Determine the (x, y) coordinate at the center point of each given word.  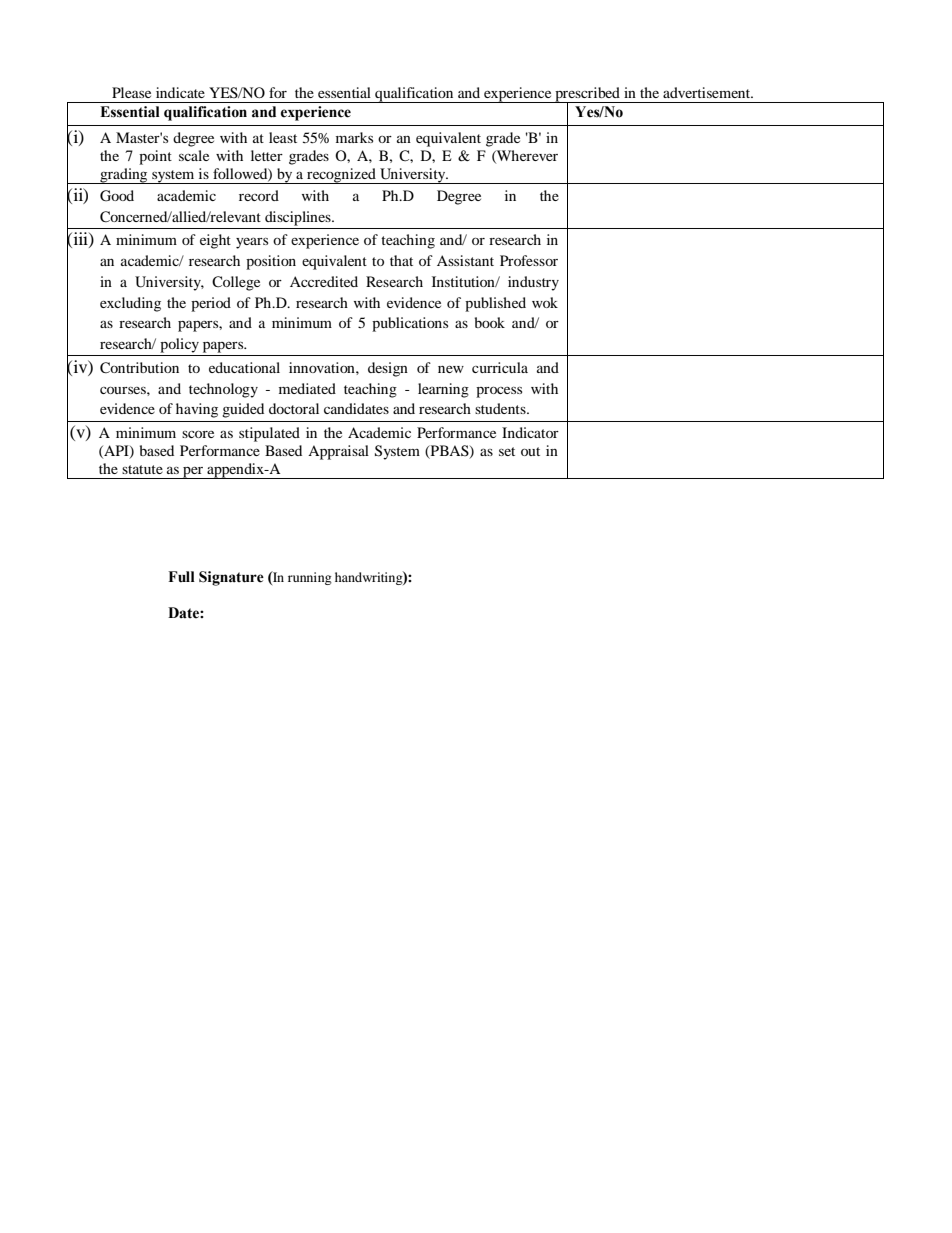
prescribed (587, 95)
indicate (180, 92)
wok (545, 302)
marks (354, 137)
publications (410, 324)
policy (179, 345)
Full (181, 577)
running (310, 578)
